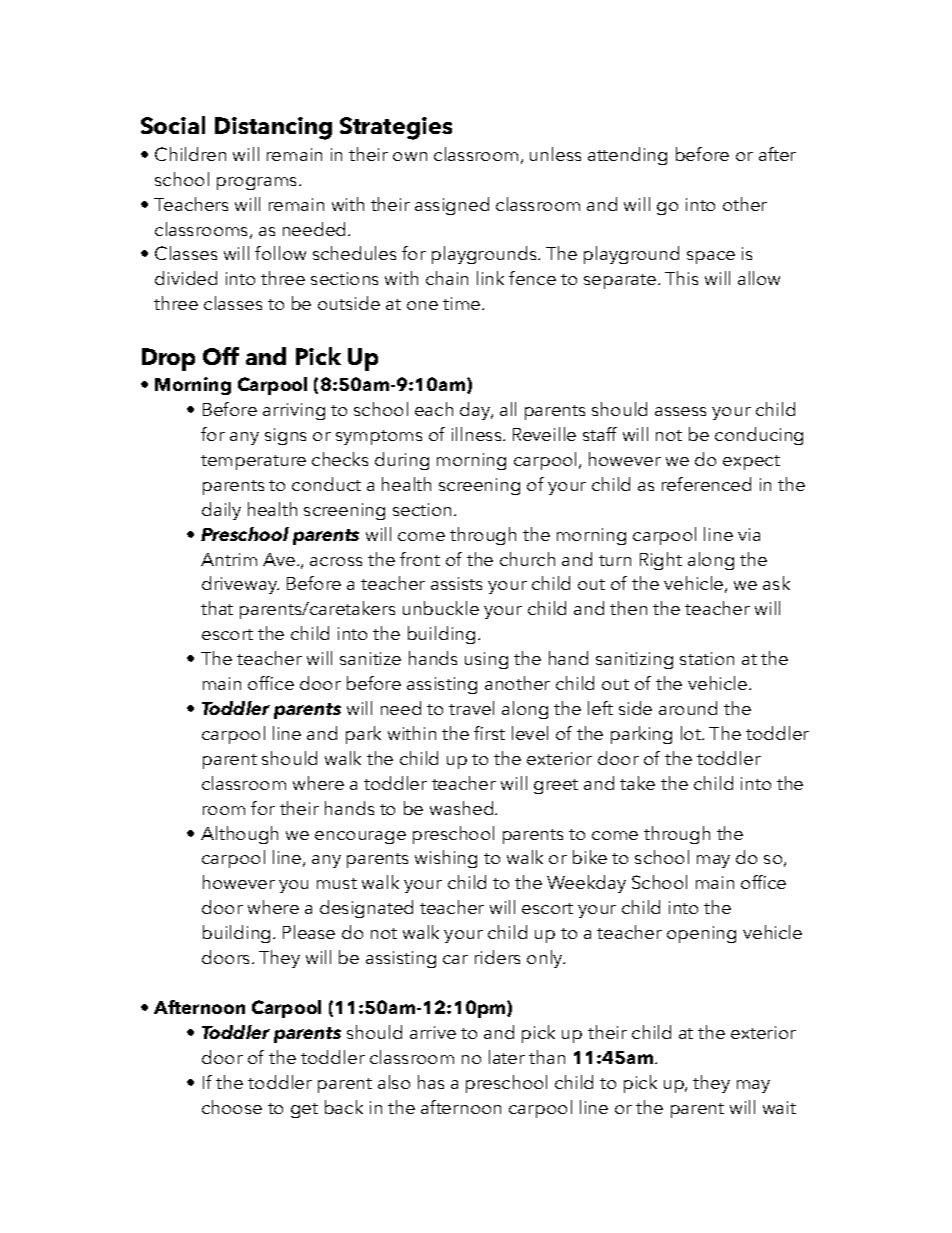 The height and width of the document is (1233, 952). I want to click on programs, so click(258, 183).
